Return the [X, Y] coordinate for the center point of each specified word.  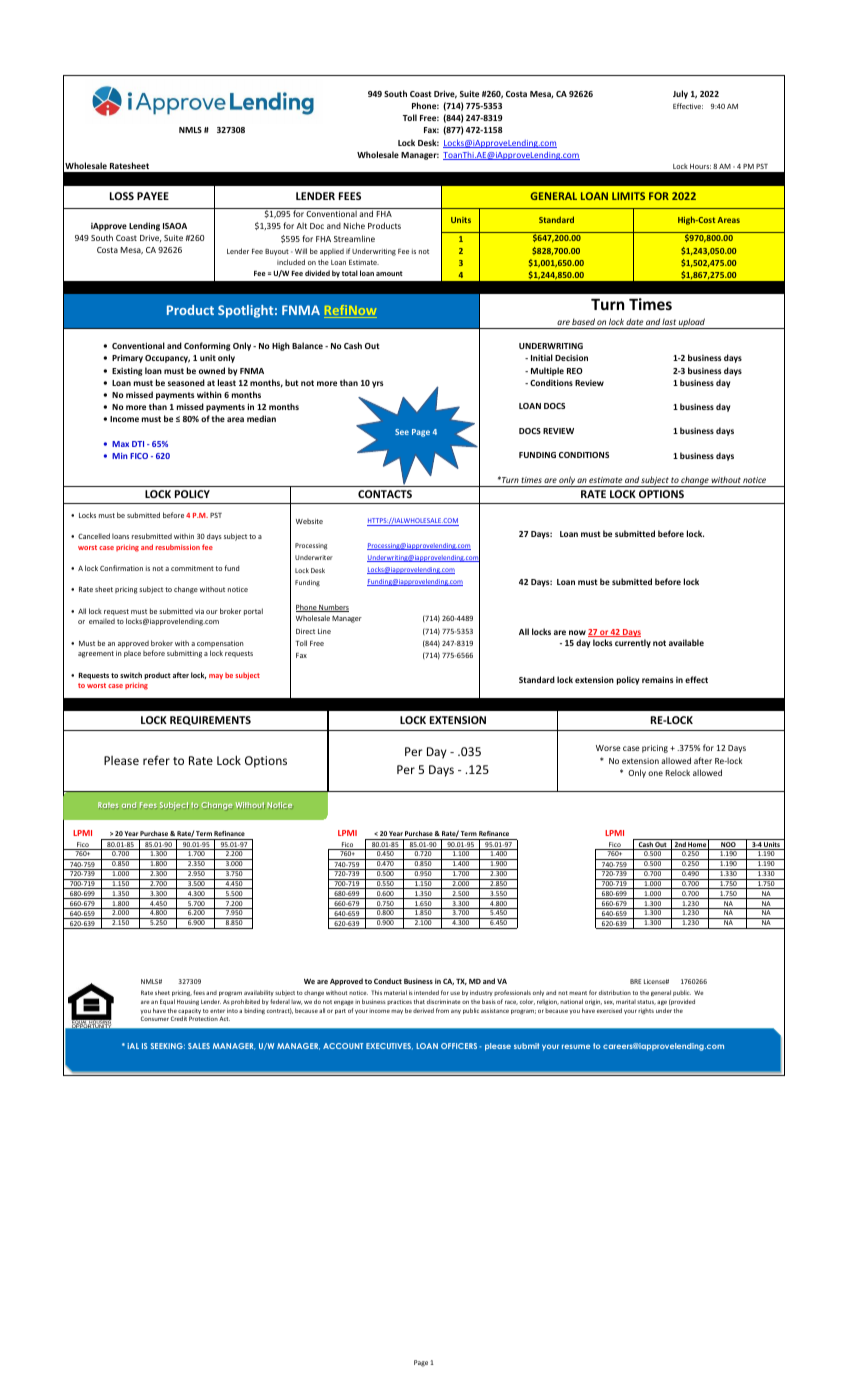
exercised [609, 1010]
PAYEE [153, 196]
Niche [354, 225]
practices [399, 1002]
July [680, 94]
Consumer [155, 1018]
